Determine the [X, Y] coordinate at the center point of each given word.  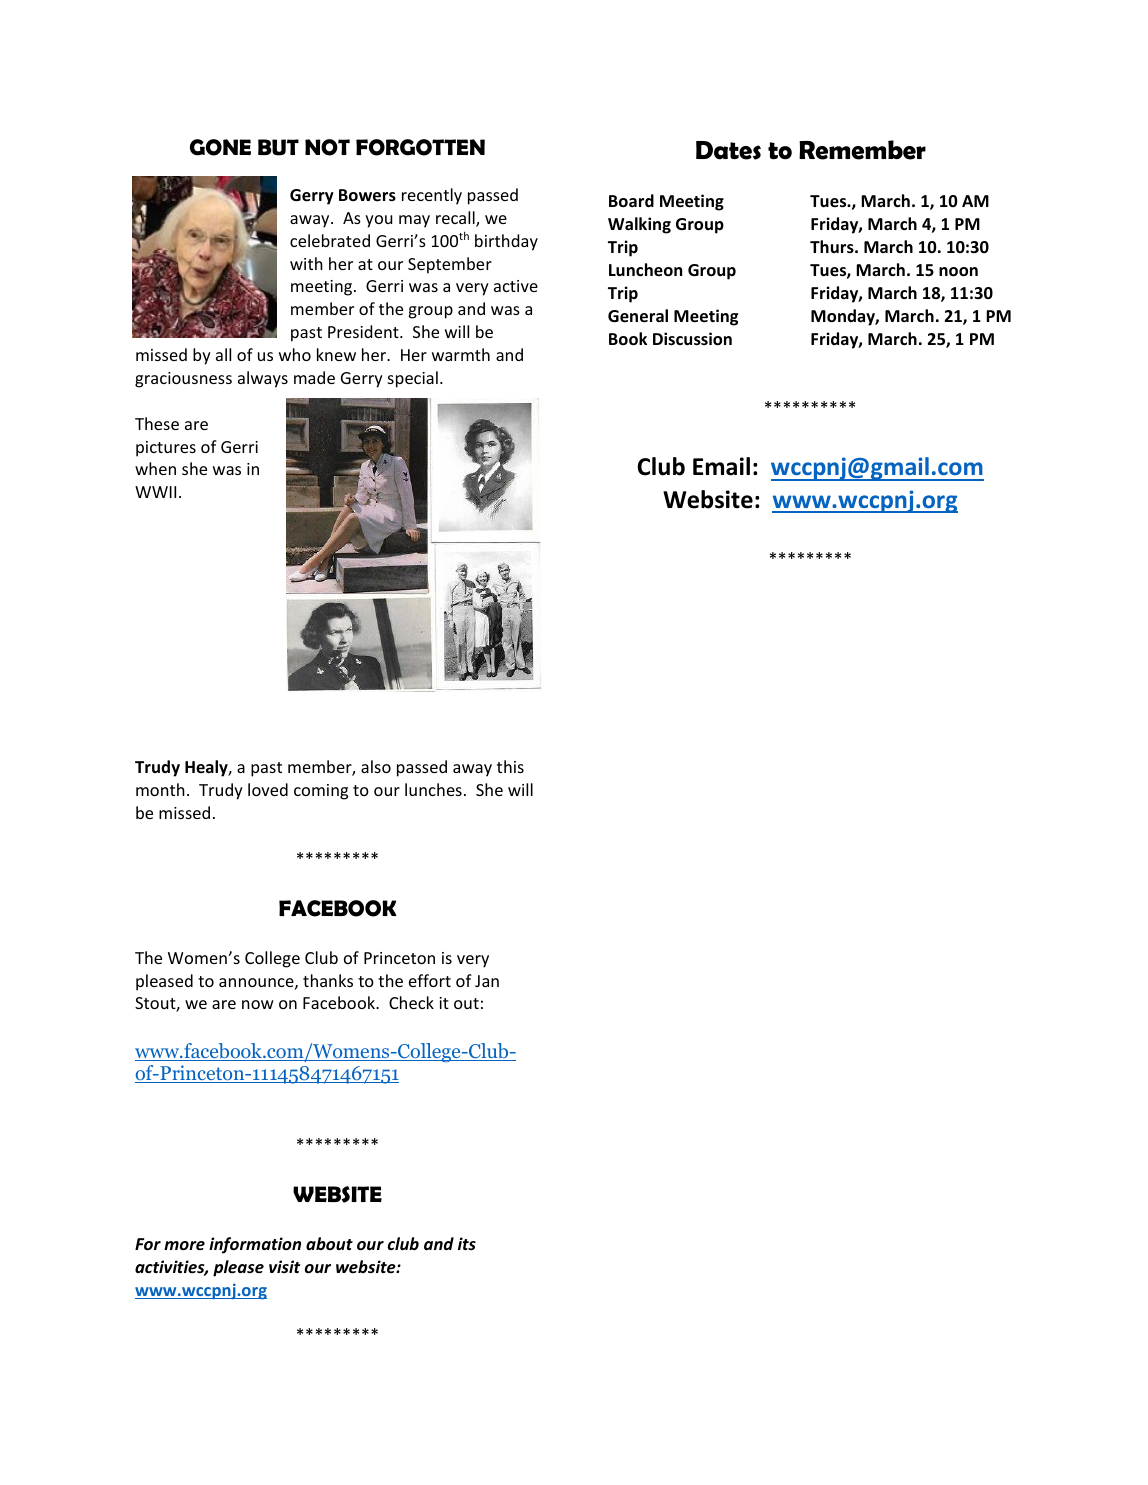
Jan [487, 981]
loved [268, 789]
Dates [728, 150]
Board [631, 201]
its [467, 1243]
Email [721, 466]
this [510, 766]
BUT [278, 147]
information [255, 1245]
